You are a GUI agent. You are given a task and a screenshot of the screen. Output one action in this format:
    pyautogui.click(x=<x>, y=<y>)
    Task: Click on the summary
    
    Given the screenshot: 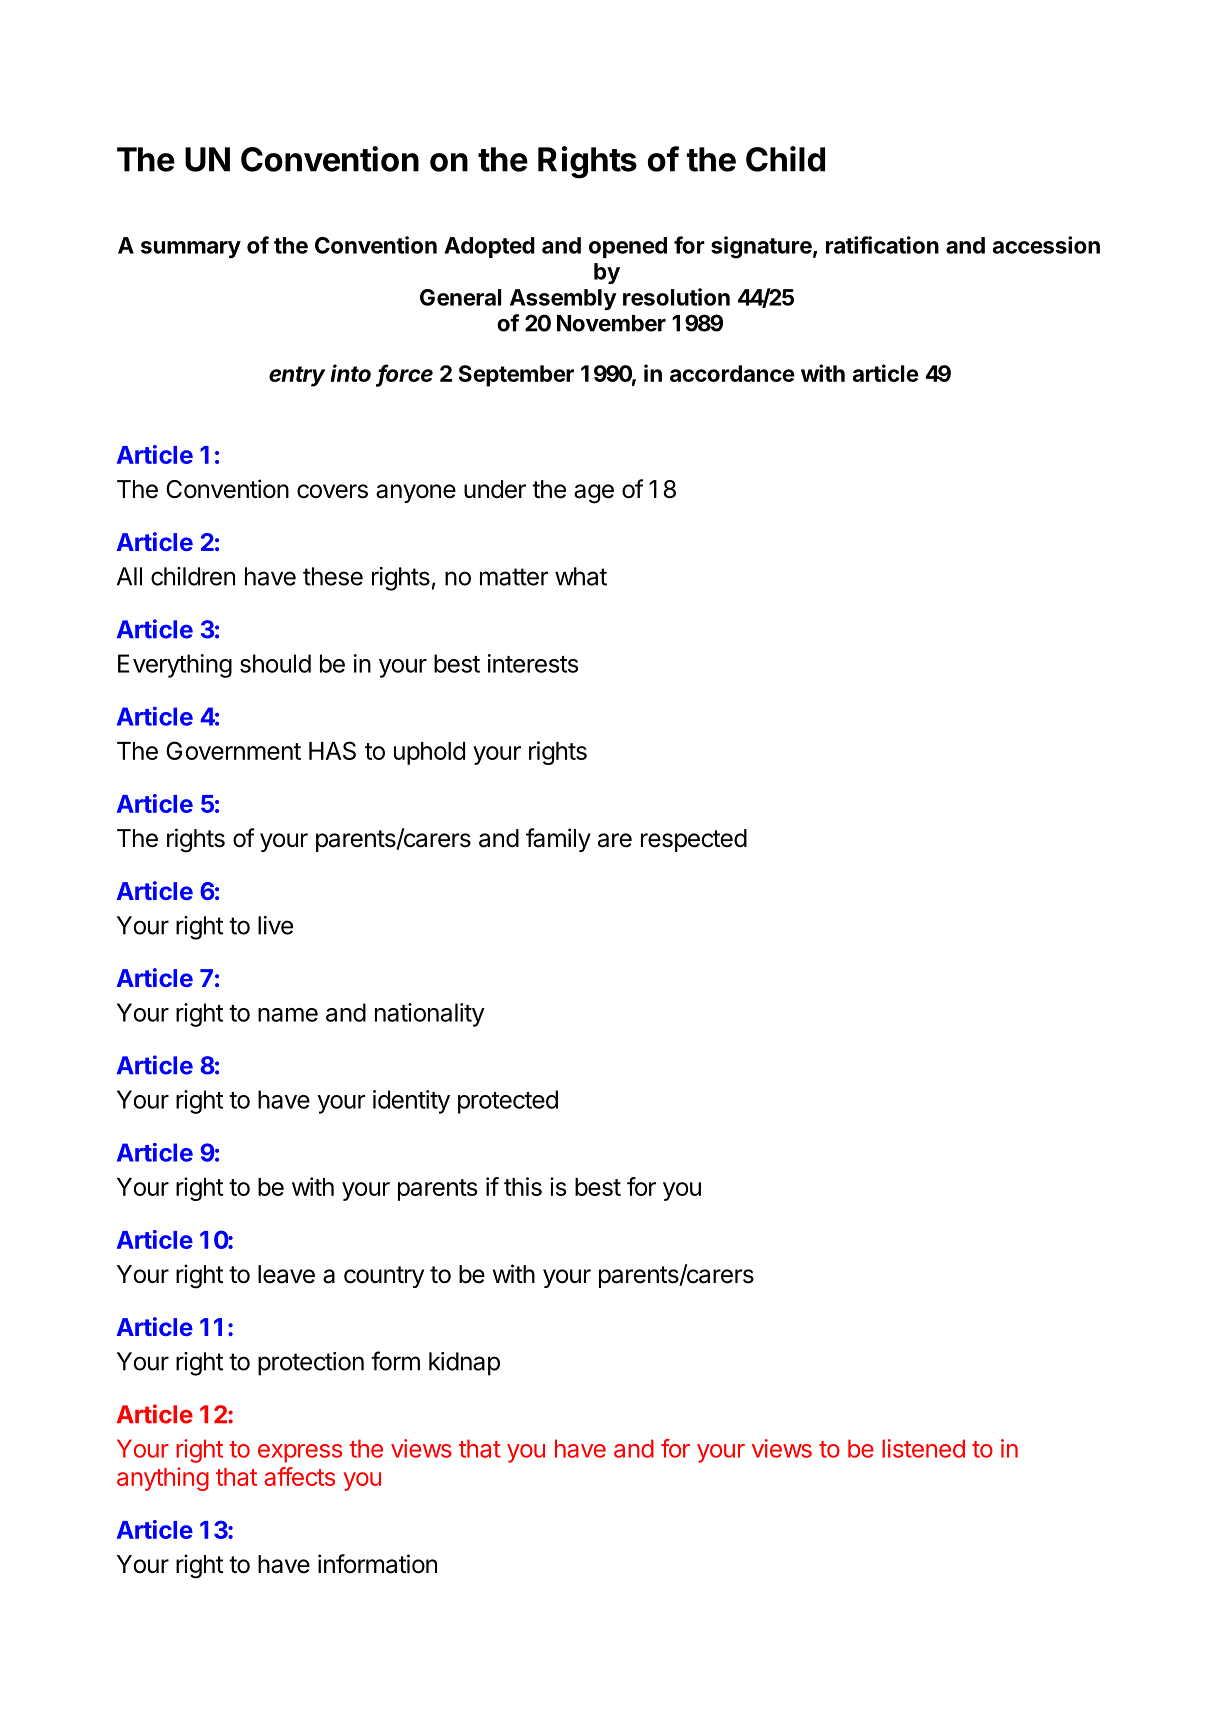 What is the action you would take?
    pyautogui.click(x=191, y=249)
